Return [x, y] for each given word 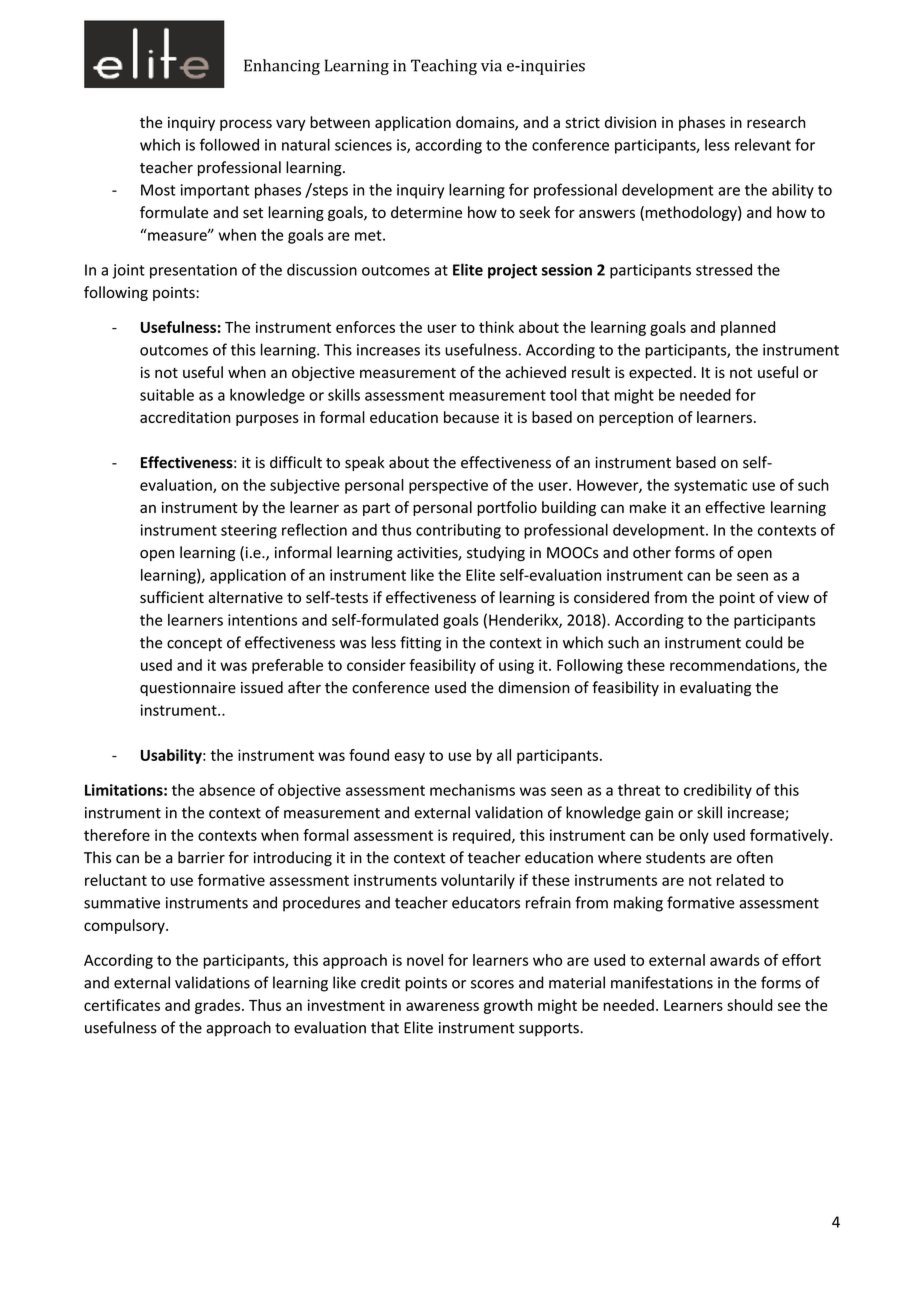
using [516, 666]
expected [660, 373]
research [776, 122]
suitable [167, 395]
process [246, 125]
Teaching [444, 67]
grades [219, 1006]
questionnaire [188, 689]
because [471, 417]
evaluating [715, 689]
